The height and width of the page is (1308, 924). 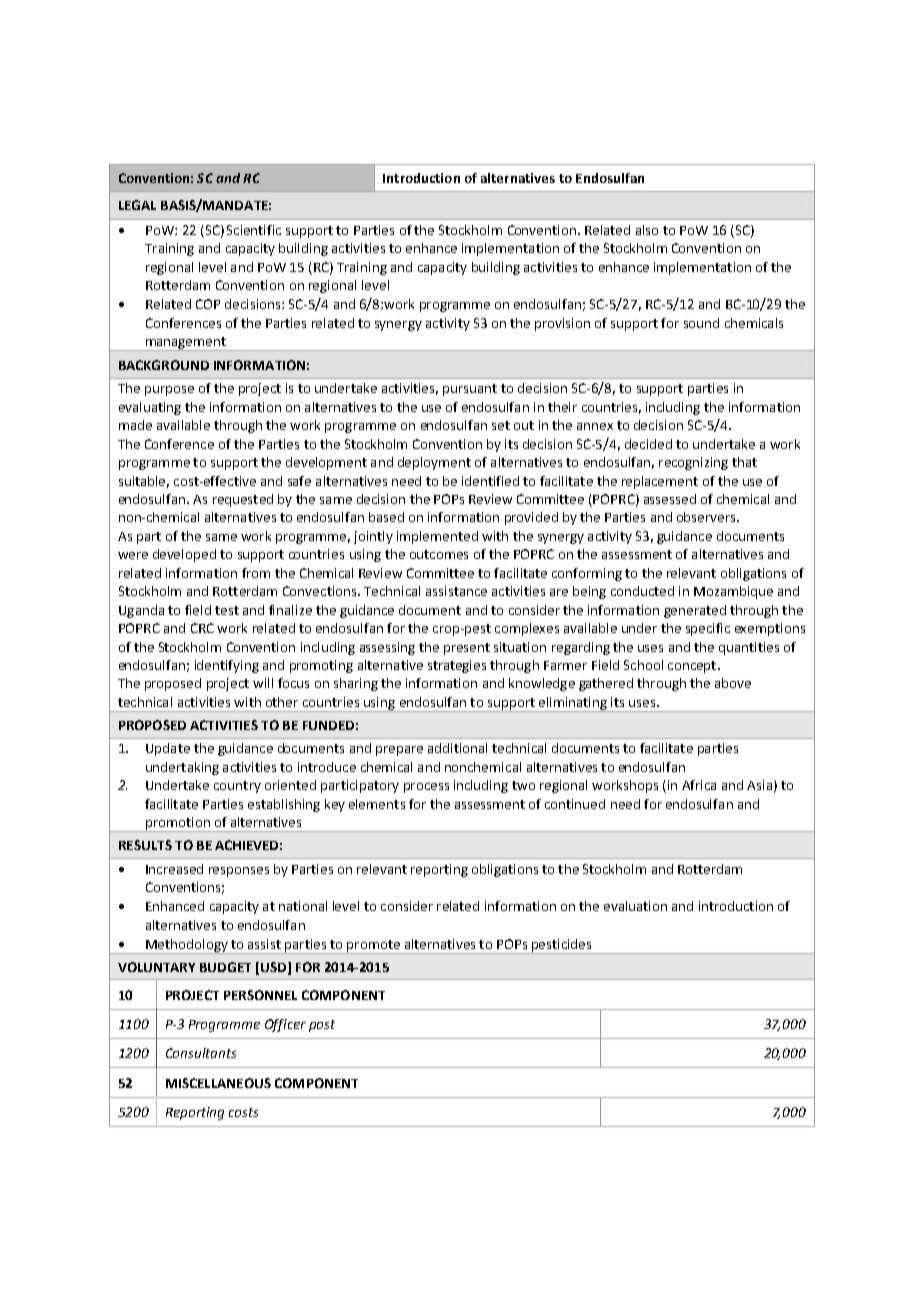 I want to click on Africa, so click(x=699, y=785).
